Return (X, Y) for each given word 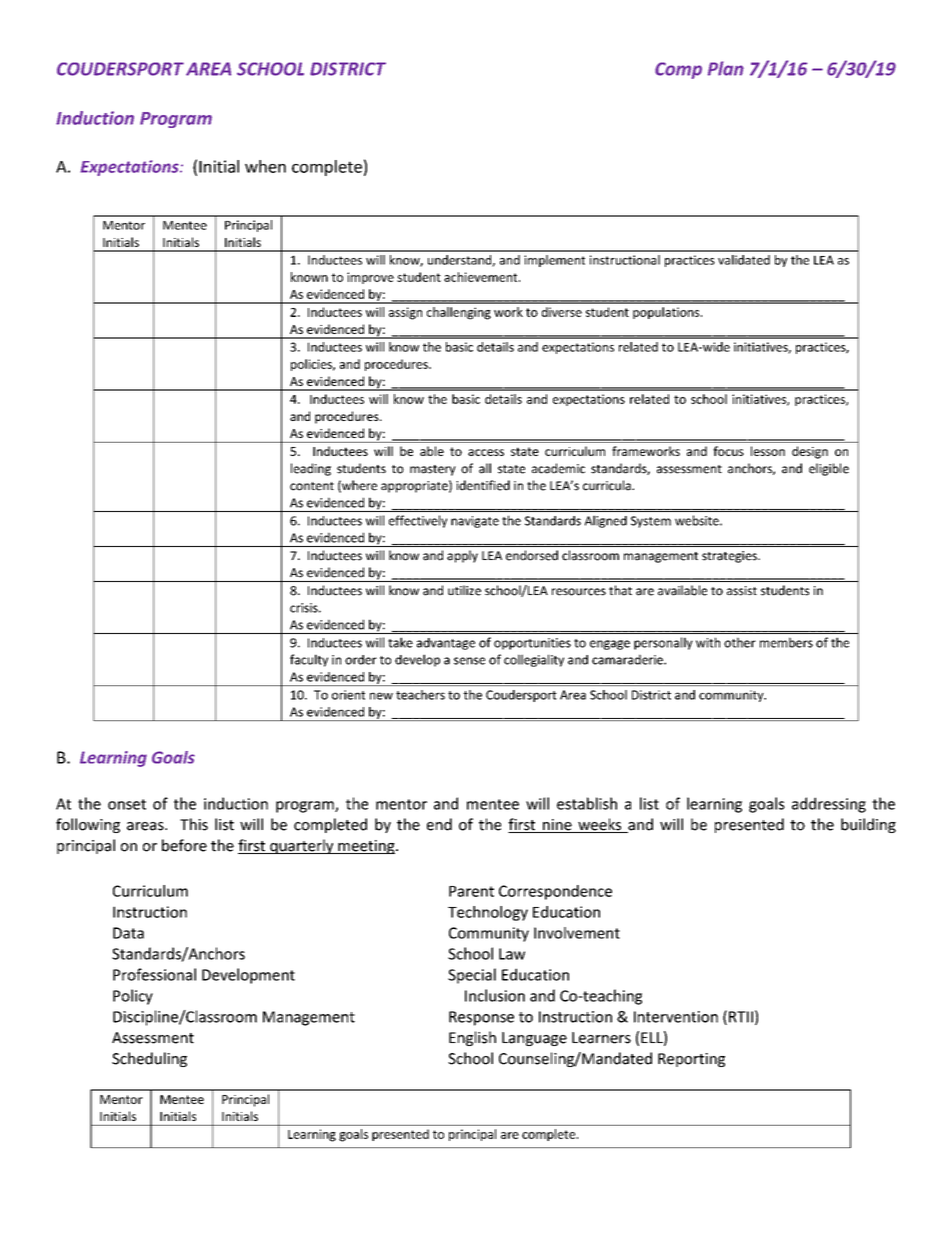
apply (462, 556)
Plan (726, 68)
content (312, 486)
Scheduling (149, 1059)
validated (744, 260)
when (265, 166)
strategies (730, 557)
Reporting (691, 1060)
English (472, 1038)
